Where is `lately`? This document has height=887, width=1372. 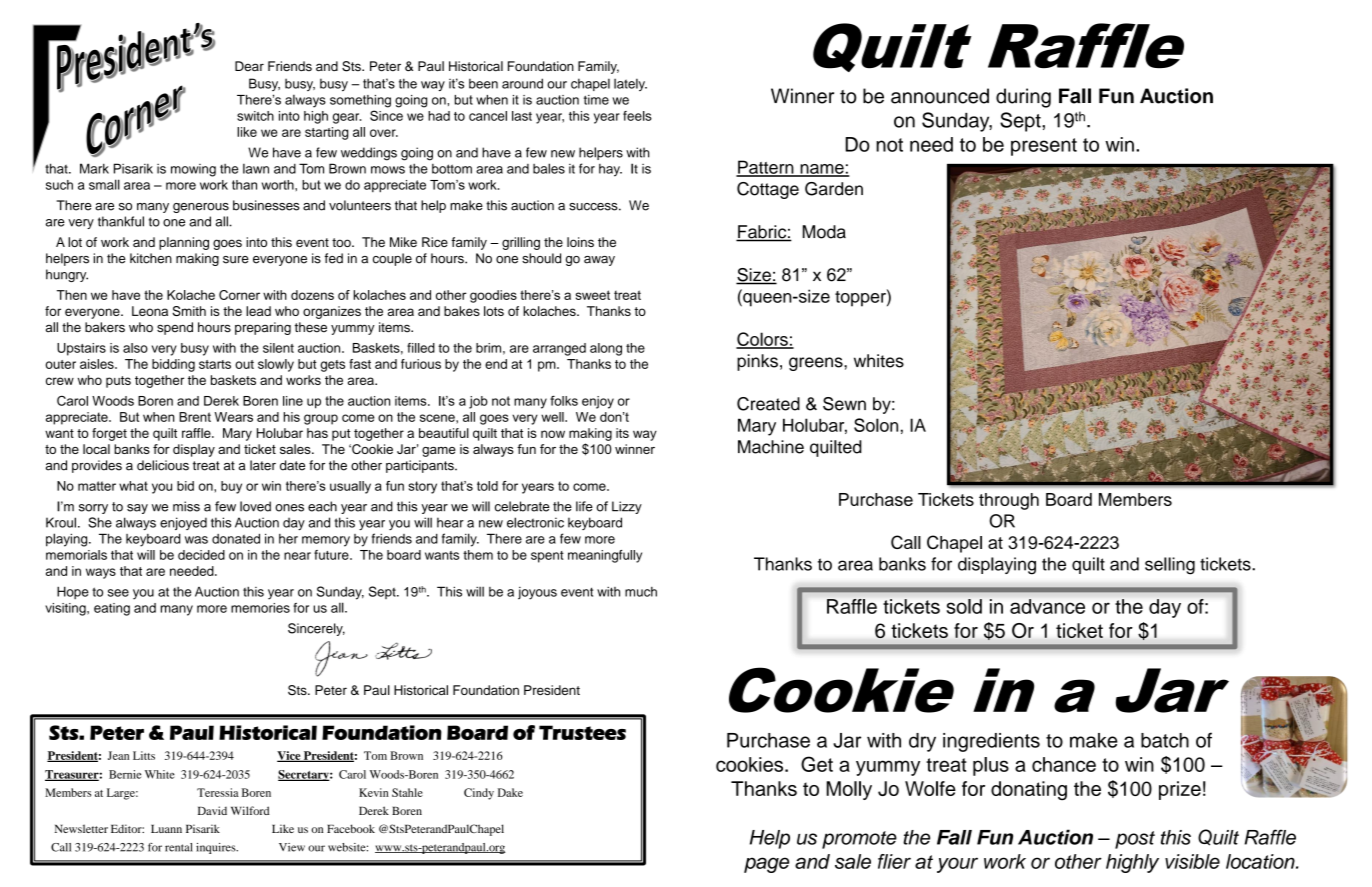
lately is located at coordinates (630, 85).
